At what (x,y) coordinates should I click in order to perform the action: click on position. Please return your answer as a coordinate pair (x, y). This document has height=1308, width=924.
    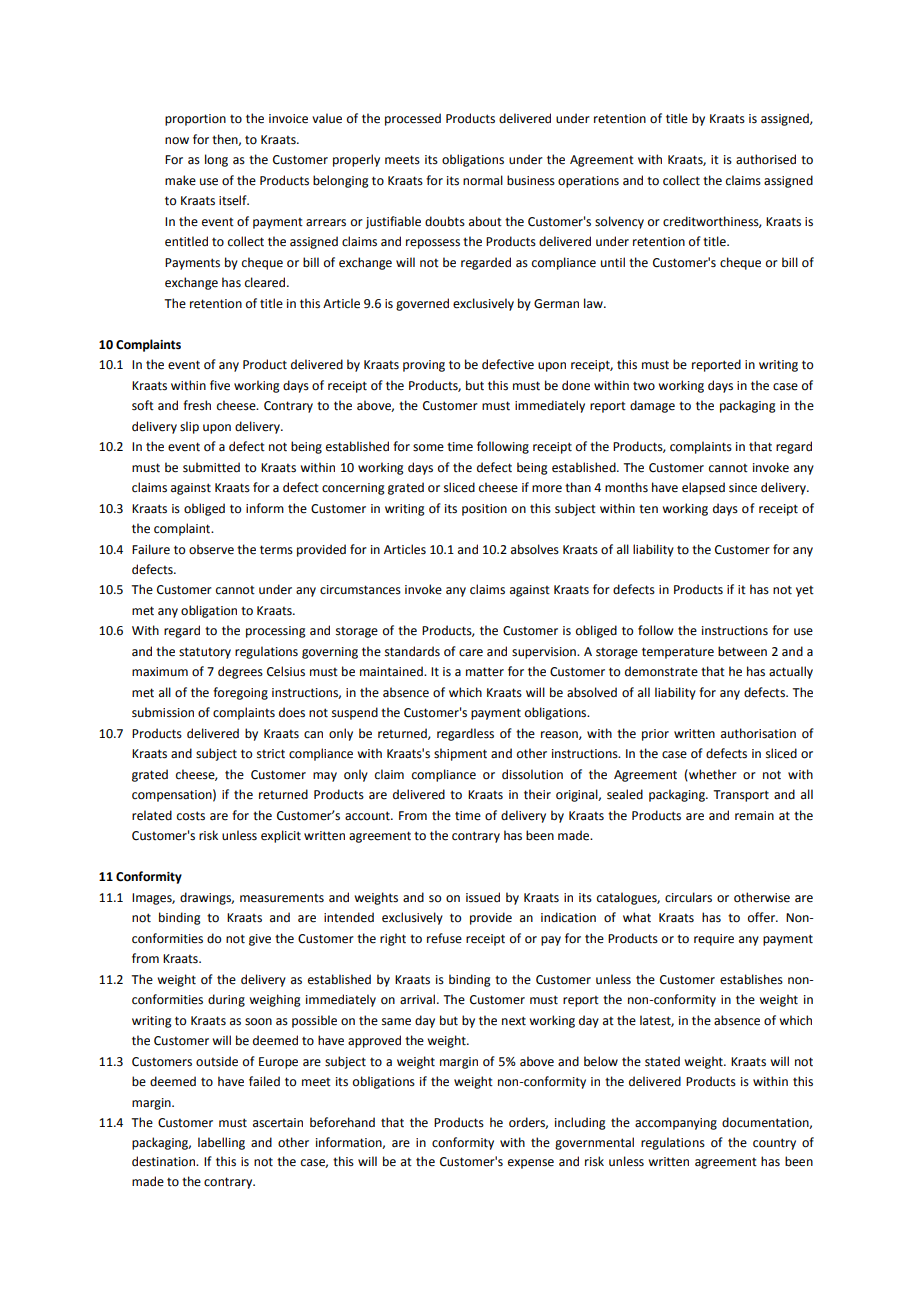
    Looking at the image, I should click on (484, 510).
